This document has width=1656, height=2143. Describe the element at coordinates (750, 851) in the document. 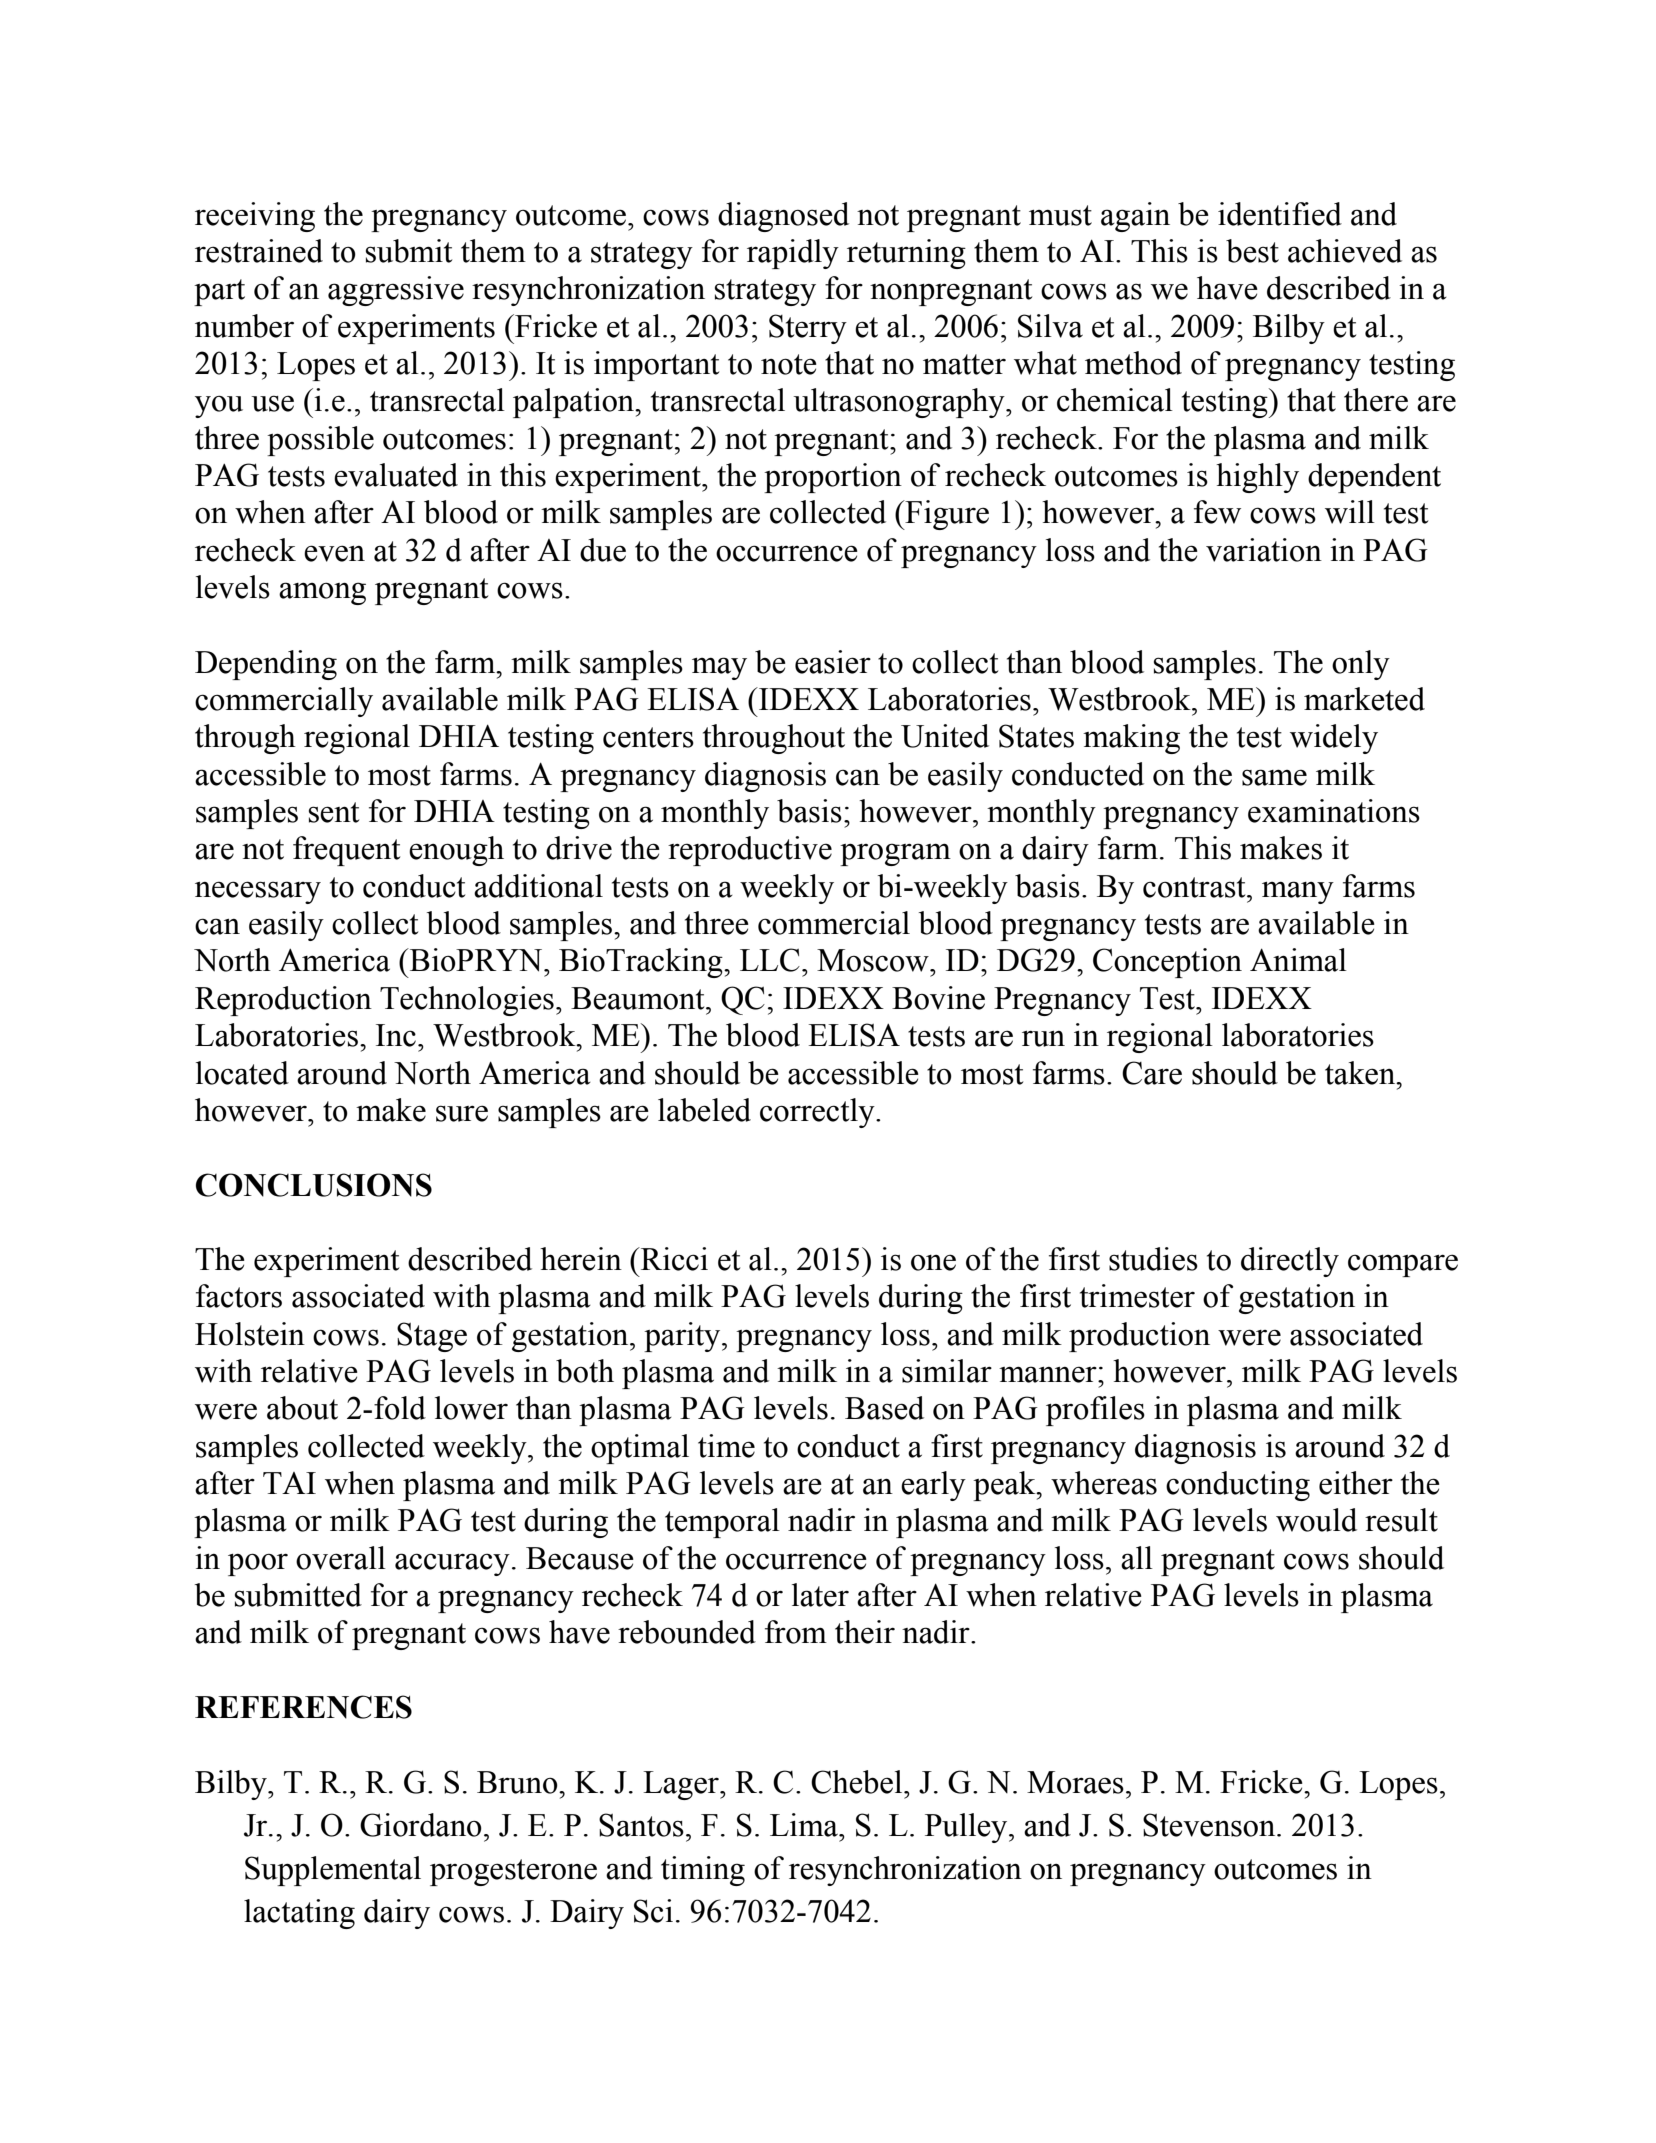

I see `reproductive` at that location.
